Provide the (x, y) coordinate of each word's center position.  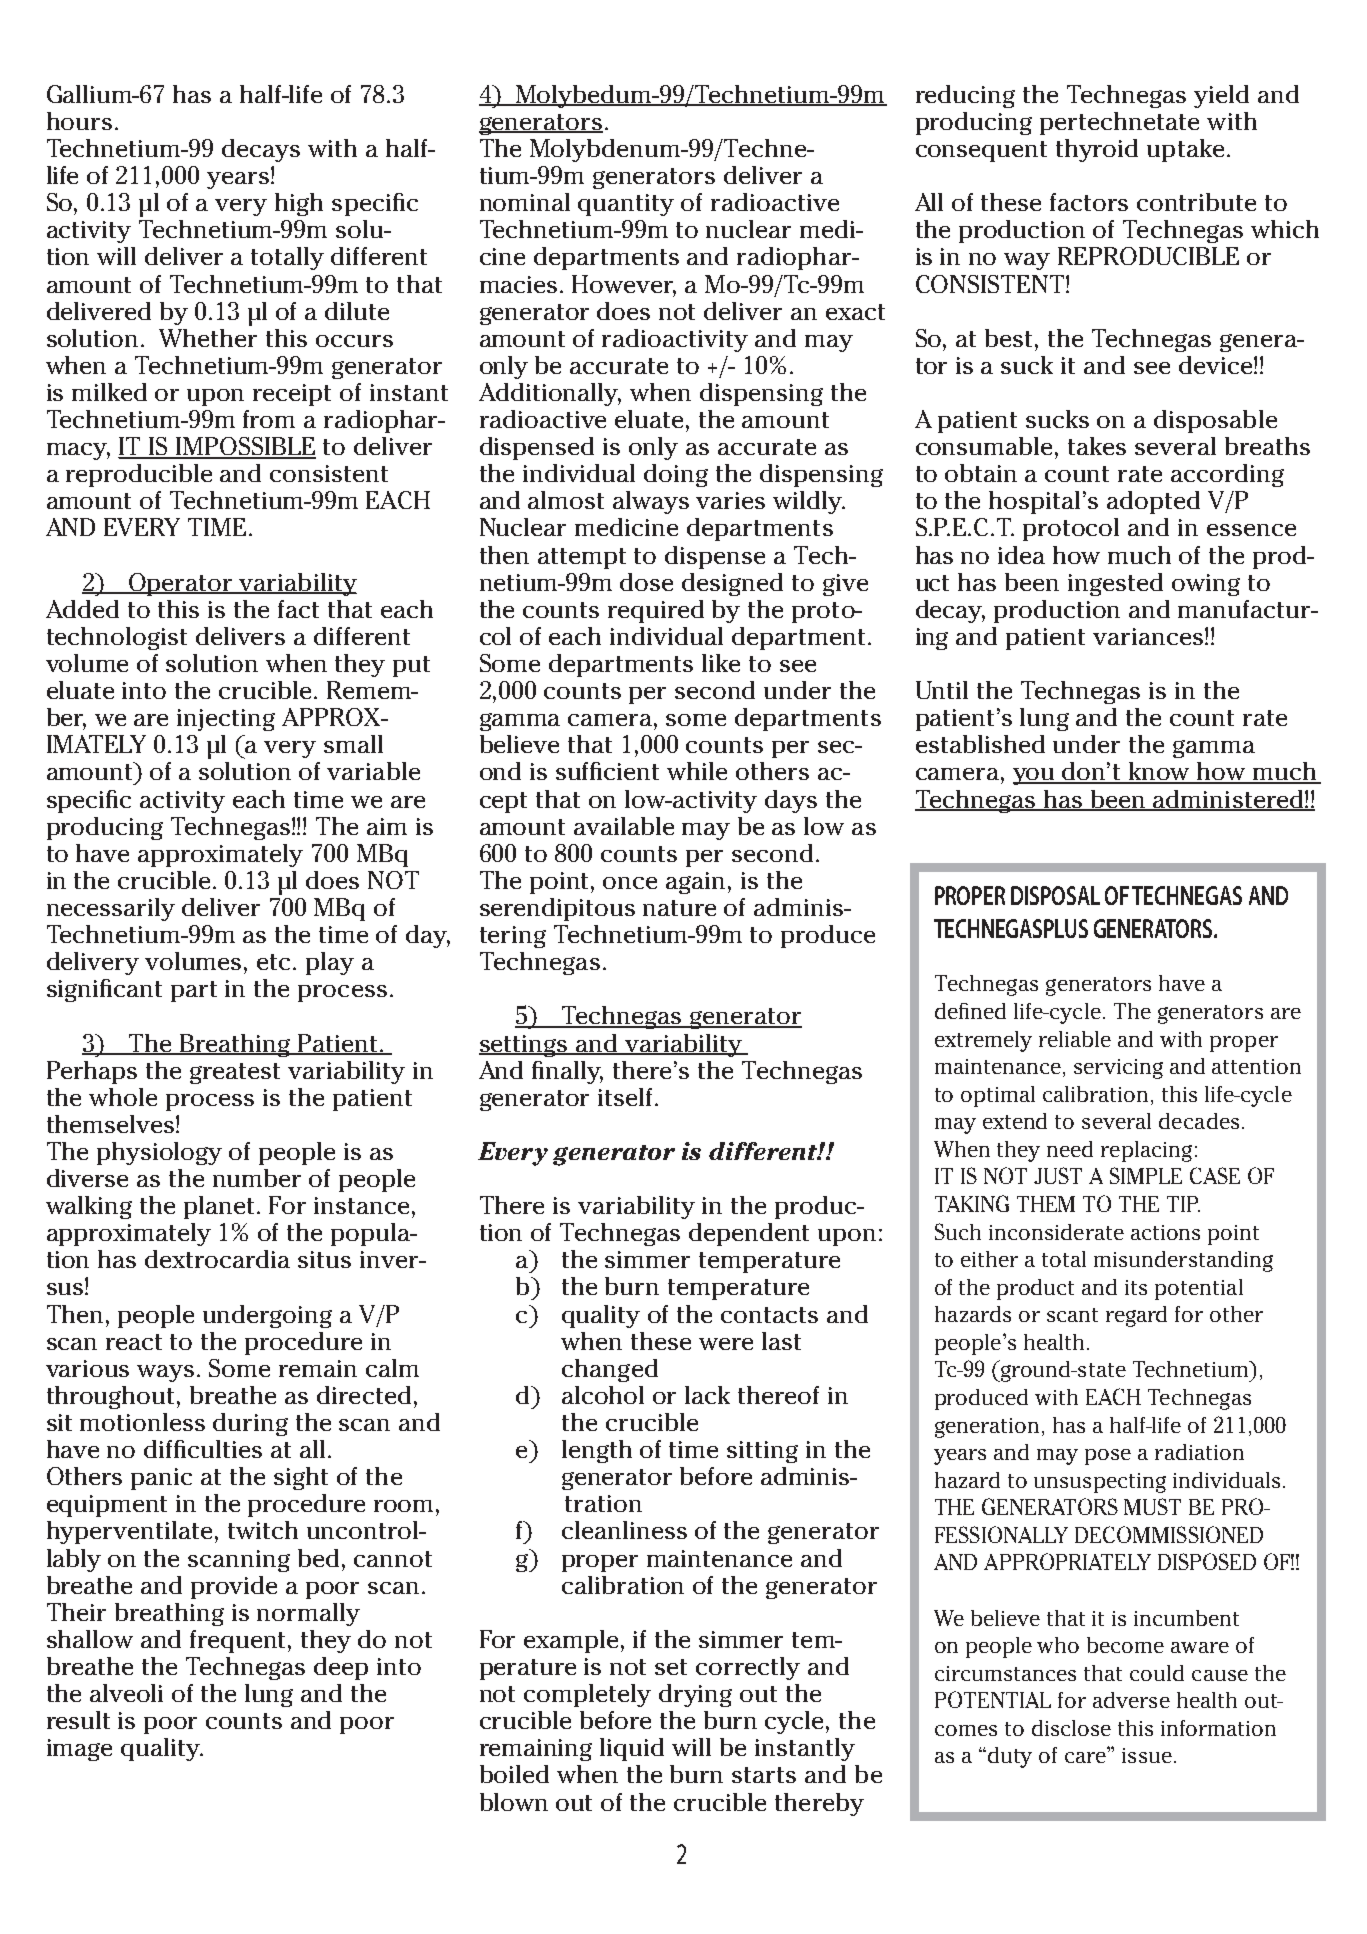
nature (679, 908)
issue (1147, 1755)
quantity (626, 205)
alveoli (126, 1693)
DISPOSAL (1055, 895)
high (299, 204)
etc (275, 962)
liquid (632, 1749)
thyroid (1097, 150)
